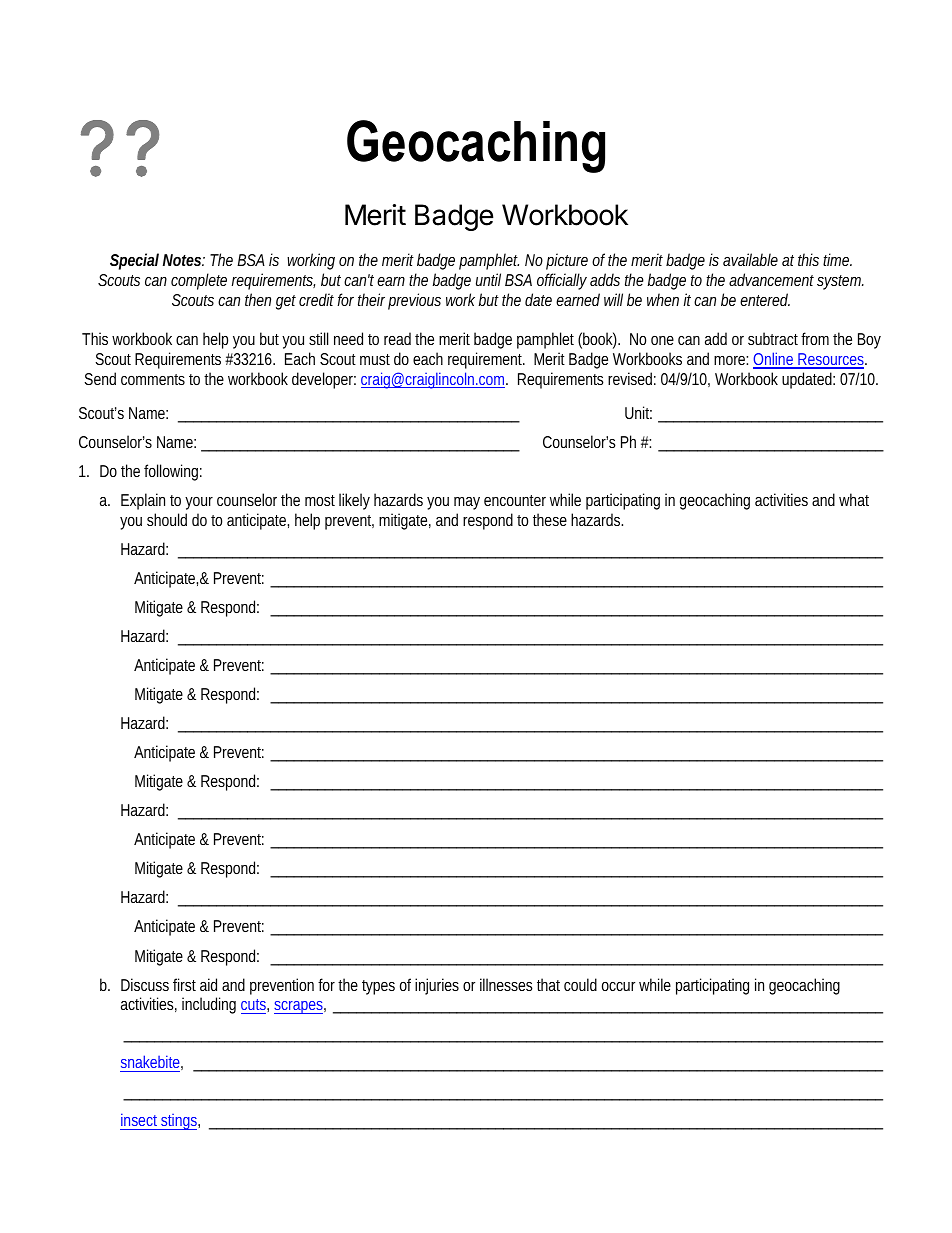  What do you see at coordinates (550, 519) in the screenshot?
I see `these` at bounding box center [550, 519].
